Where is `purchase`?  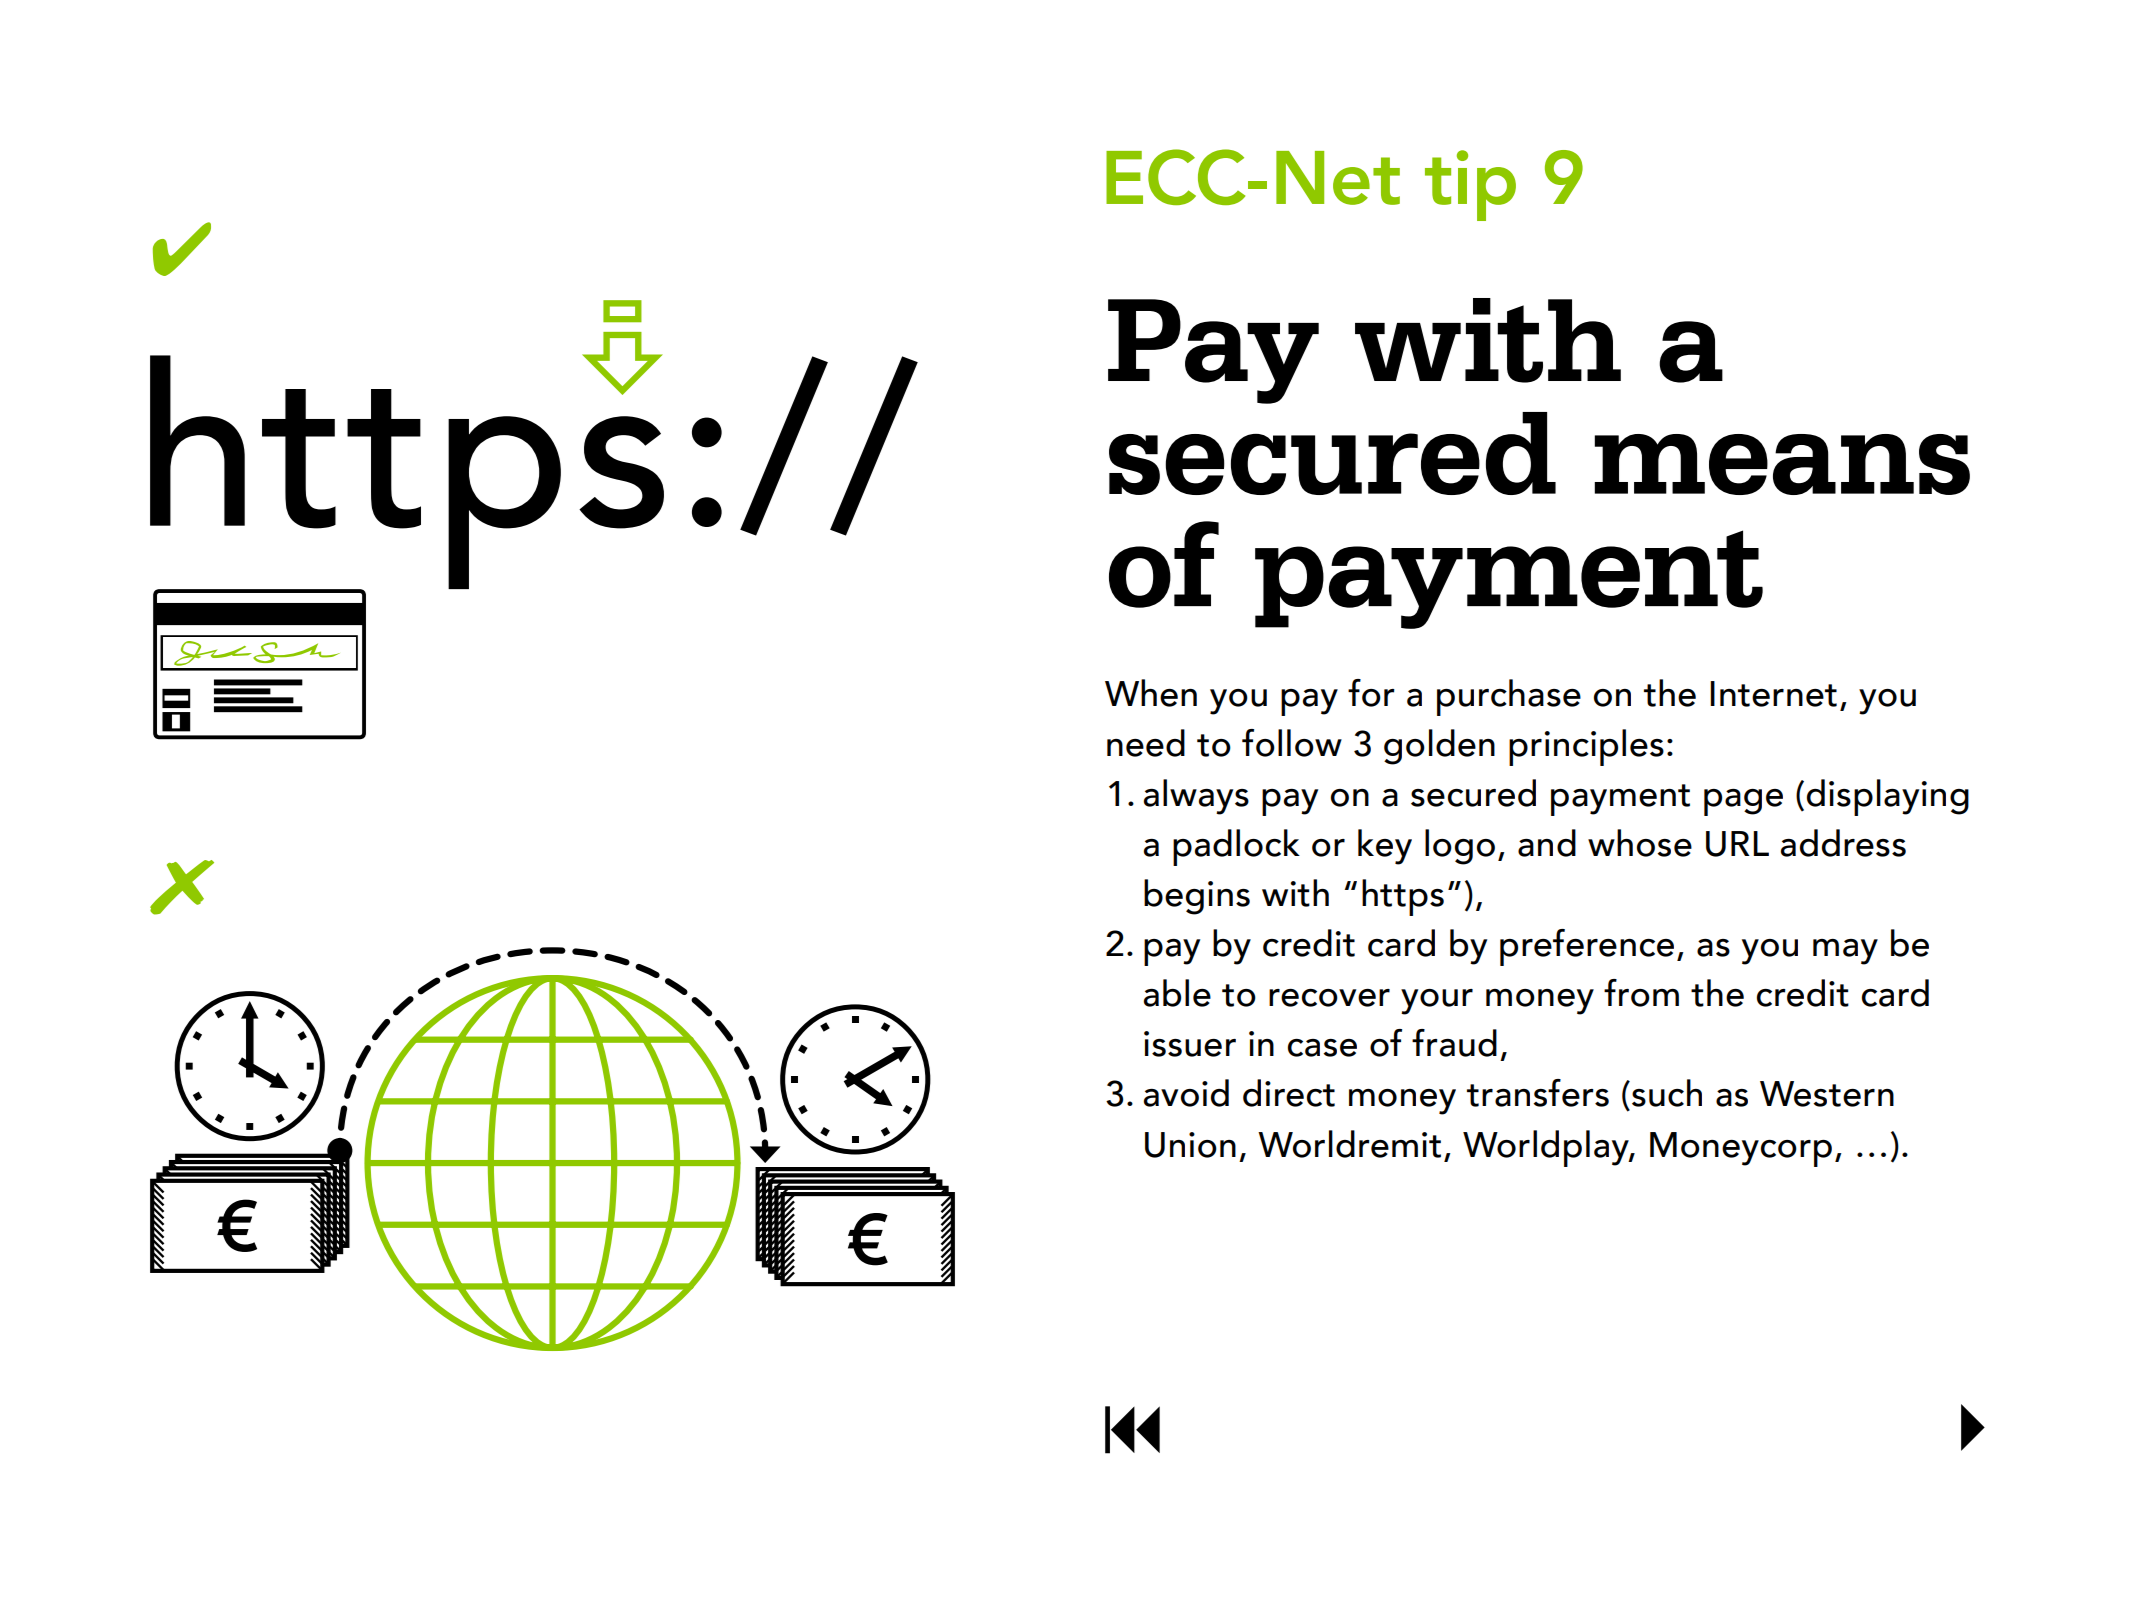
purchase is located at coordinates (1509, 697).
